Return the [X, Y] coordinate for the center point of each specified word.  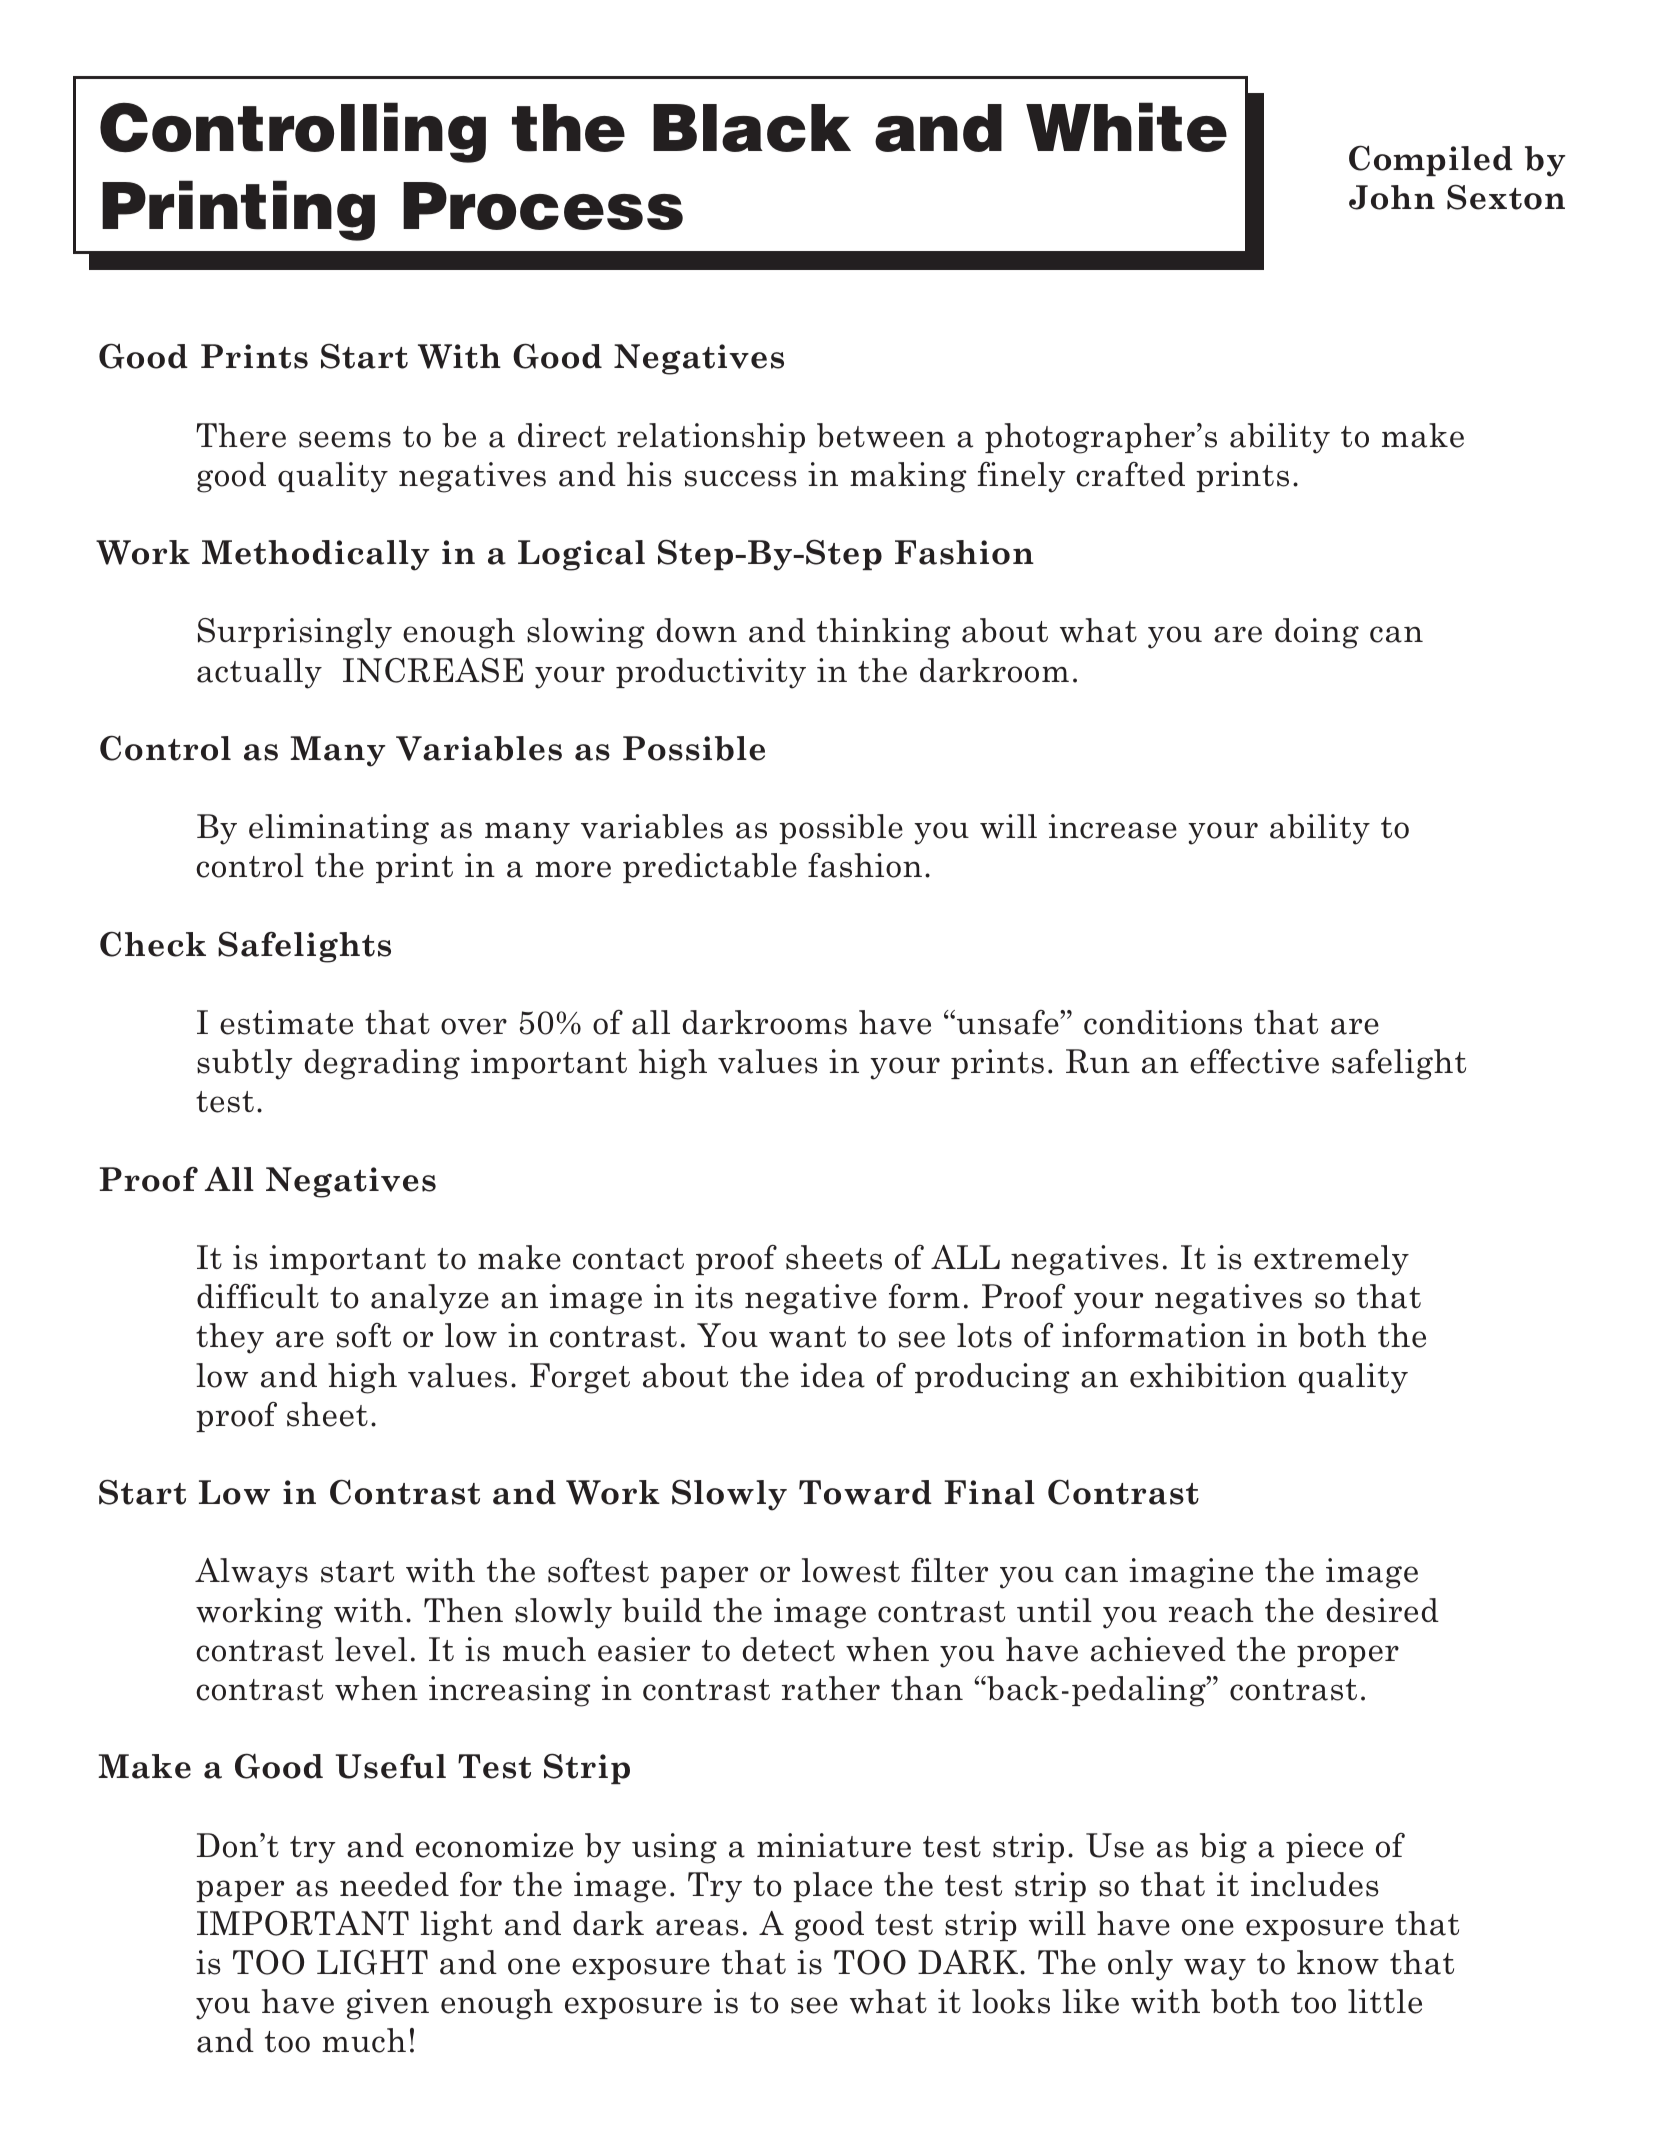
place [832, 1887]
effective [1254, 1061]
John [1392, 197]
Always [251, 1573]
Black [752, 128]
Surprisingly [295, 633]
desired [1382, 1610]
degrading [382, 1064]
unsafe [1009, 1022]
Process [543, 206]
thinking [883, 633]
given [388, 2004]
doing [1317, 633]
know [1338, 1962]
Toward [865, 1492]
